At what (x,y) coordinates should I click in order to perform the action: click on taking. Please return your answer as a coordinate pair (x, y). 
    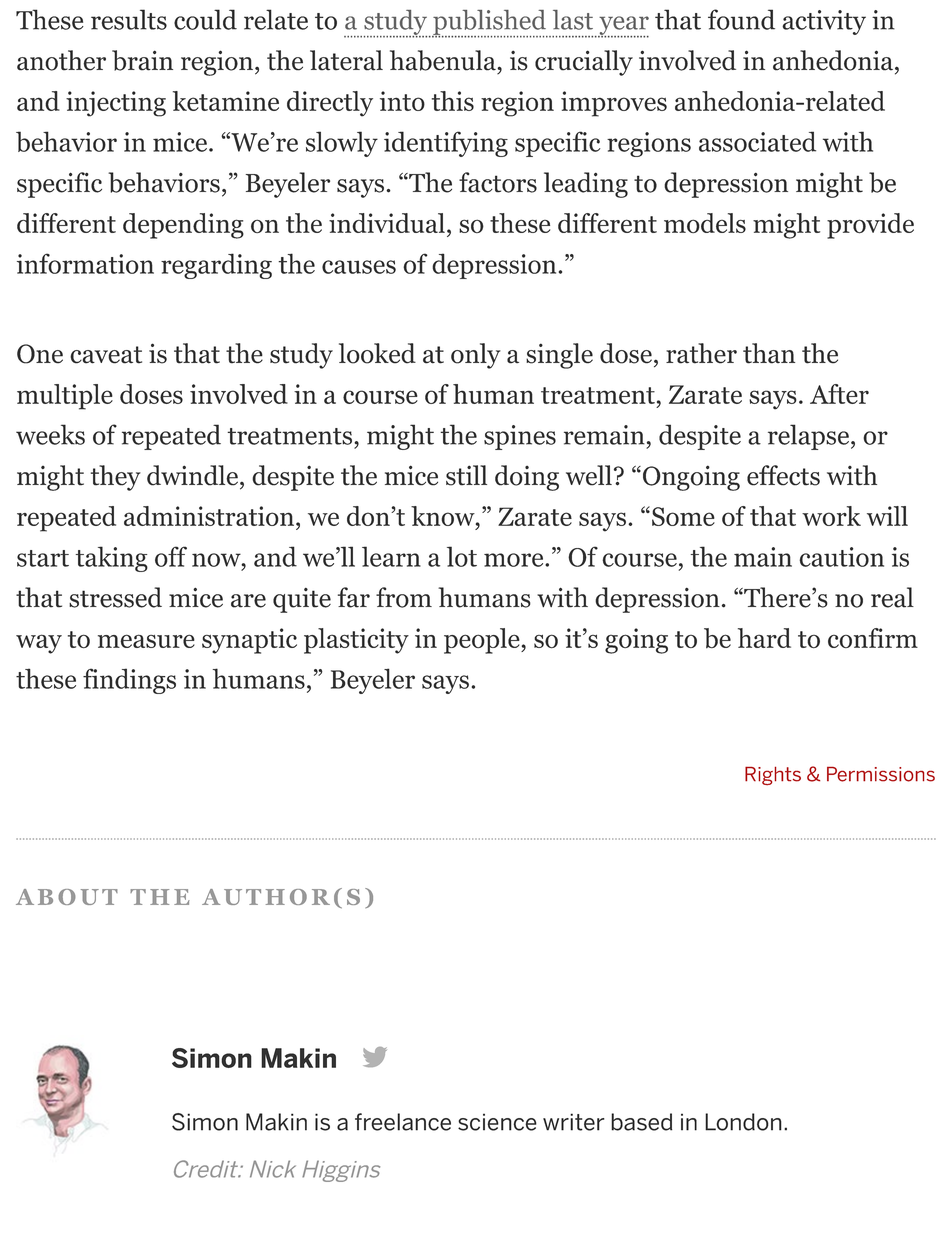
    Looking at the image, I should click on (112, 559).
